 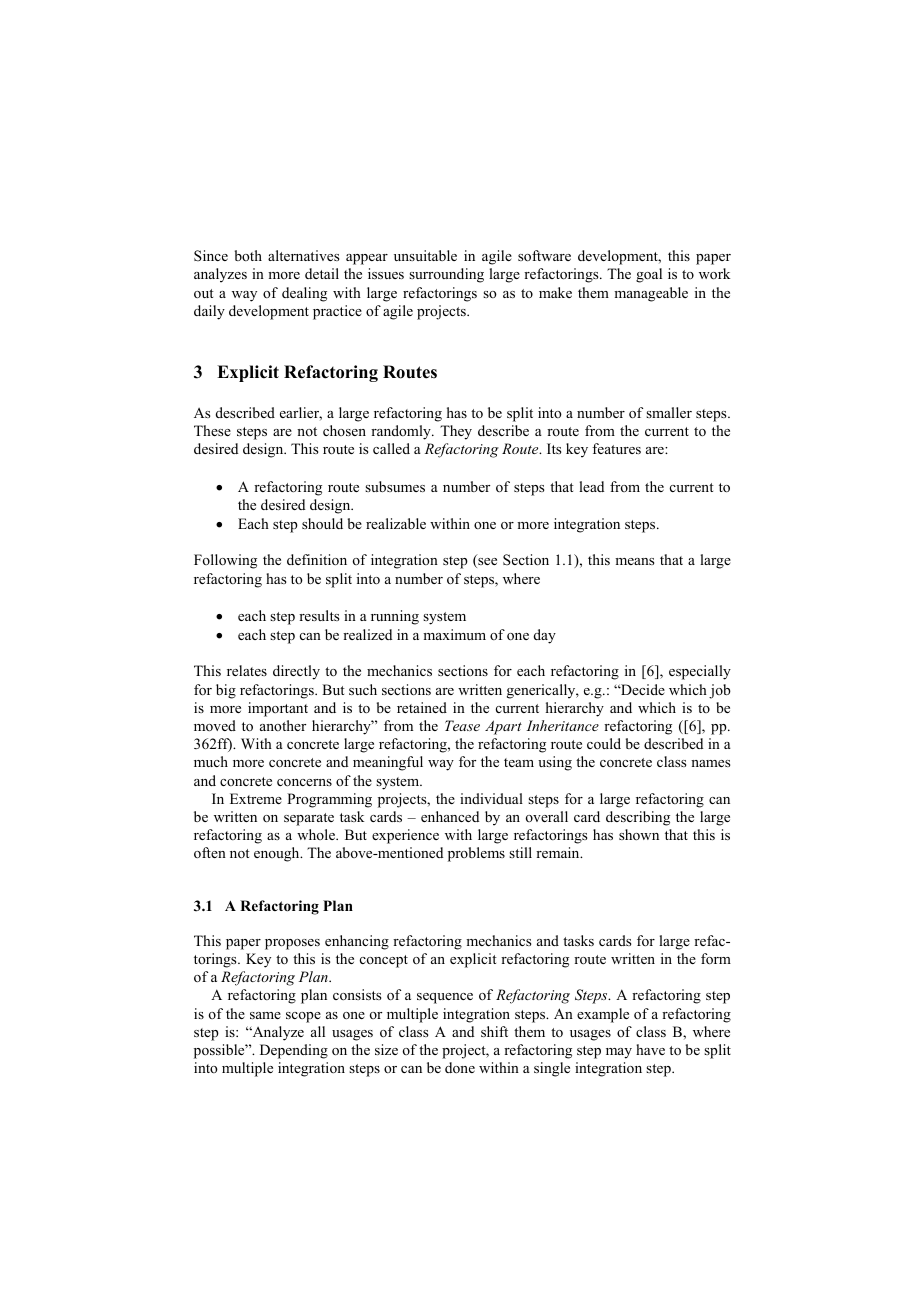 What do you see at coordinates (649, 275) in the screenshot?
I see `goal` at bounding box center [649, 275].
